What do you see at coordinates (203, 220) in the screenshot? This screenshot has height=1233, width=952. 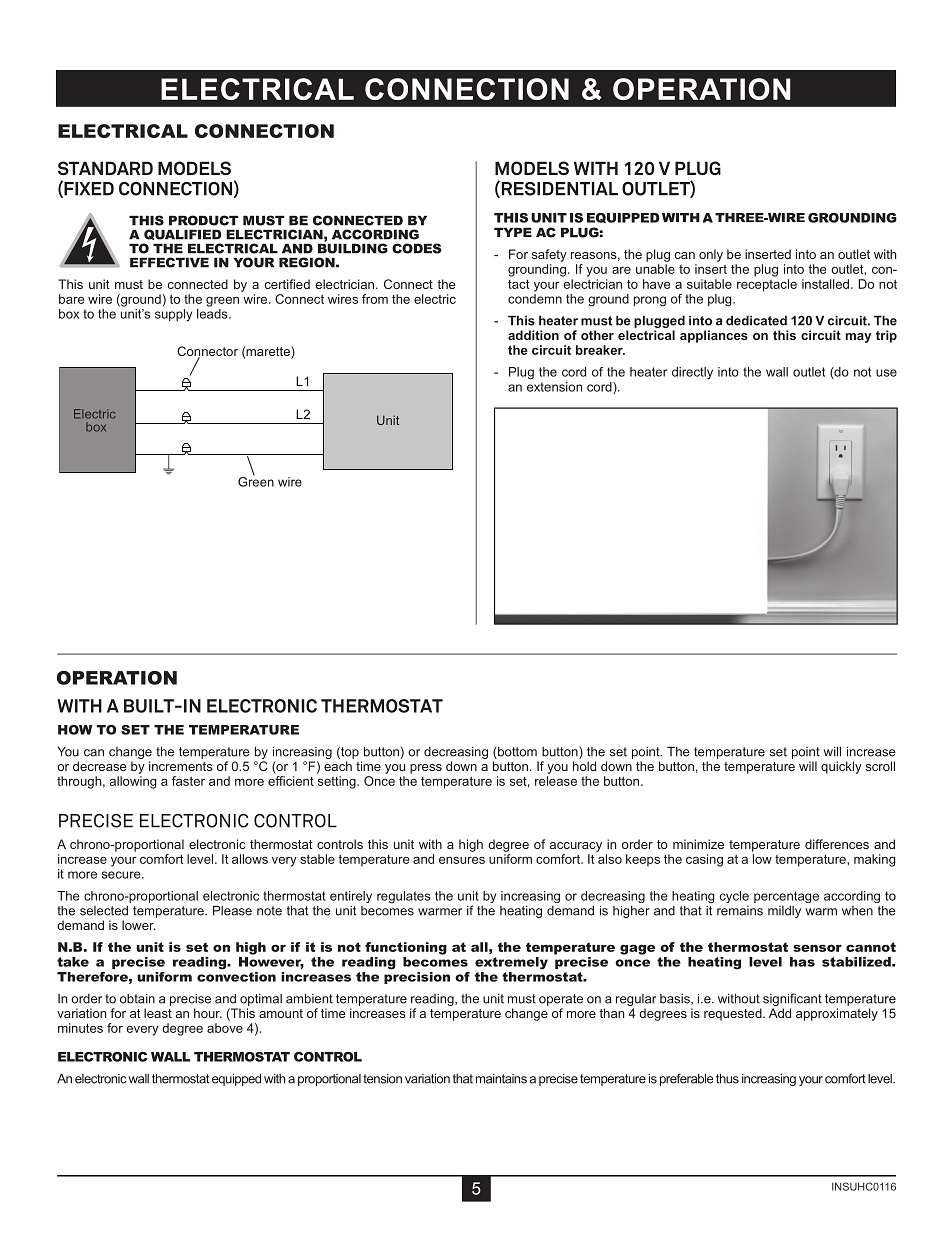 I see `PRODUCT` at bounding box center [203, 220].
